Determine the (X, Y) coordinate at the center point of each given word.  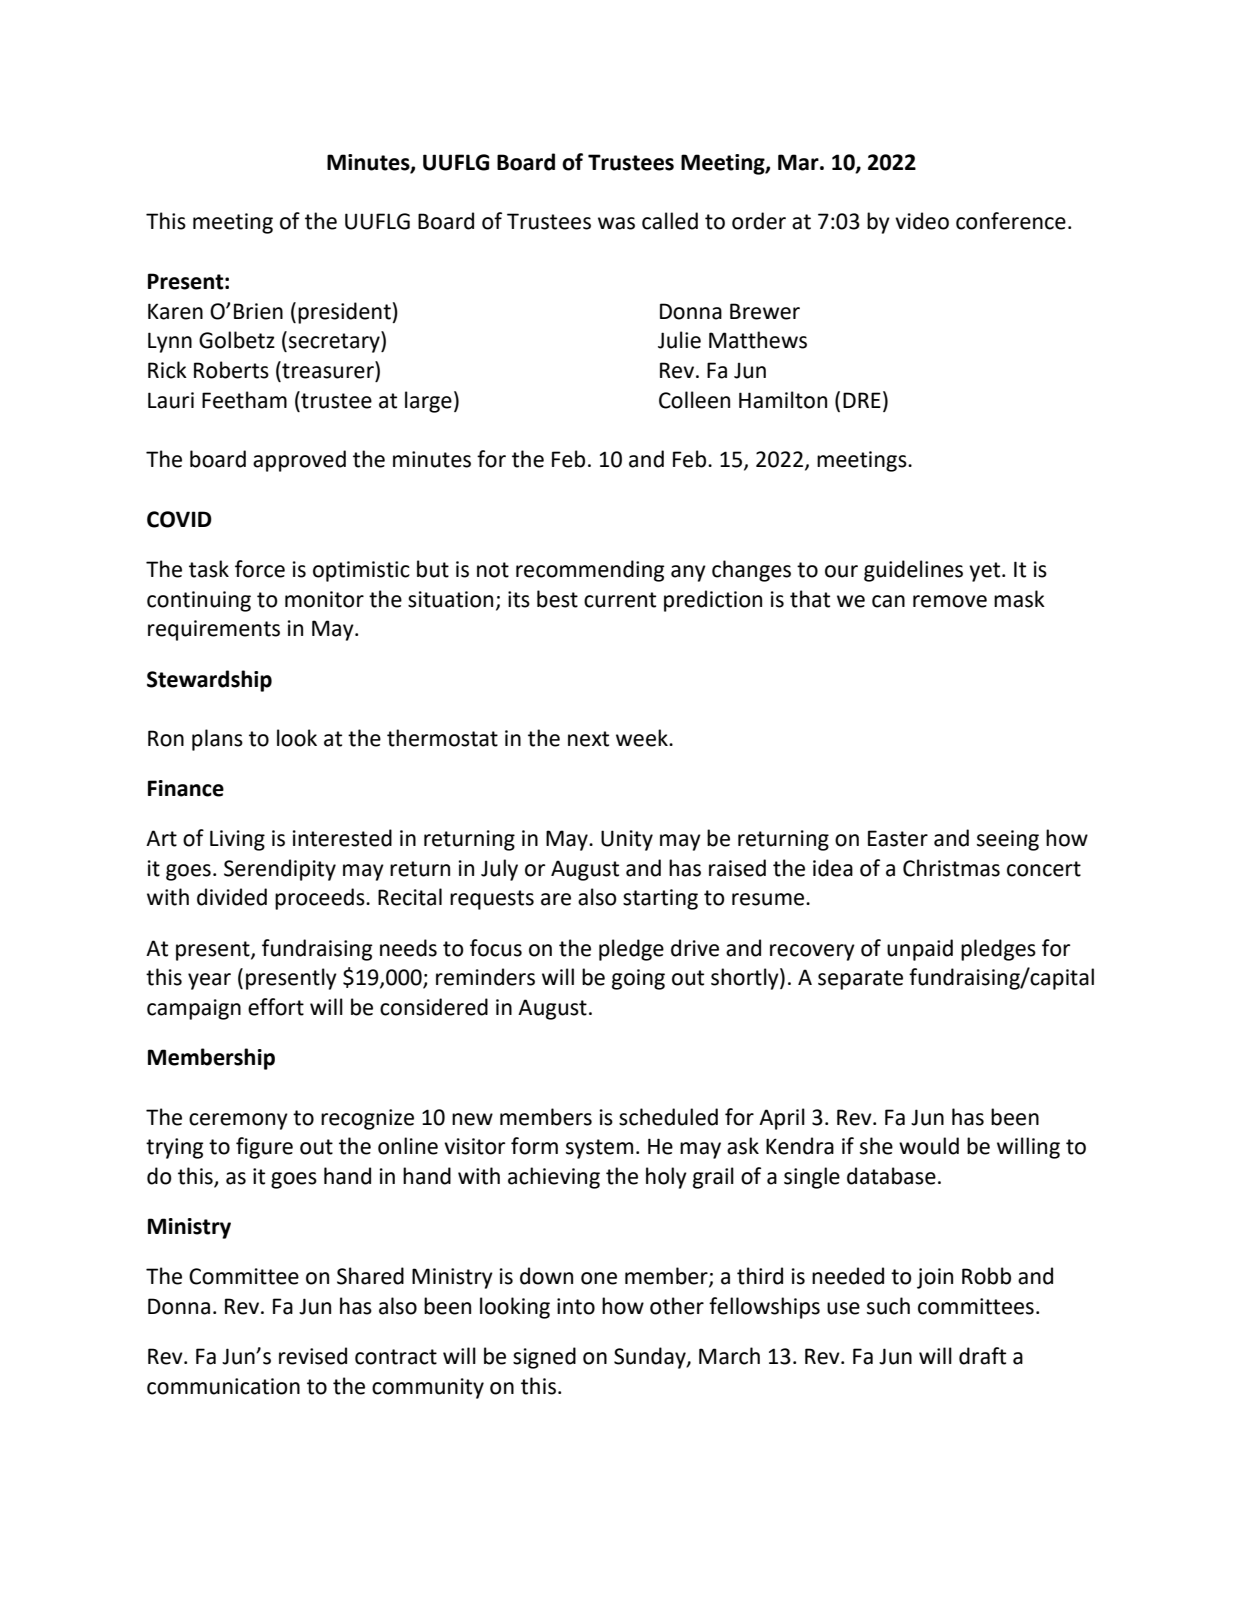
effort (276, 1007)
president (345, 313)
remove (950, 601)
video (922, 221)
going (638, 979)
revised (313, 1356)
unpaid (920, 950)
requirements (214, 630)
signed (544, 1358)
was (616, 223)
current (620, 600)
